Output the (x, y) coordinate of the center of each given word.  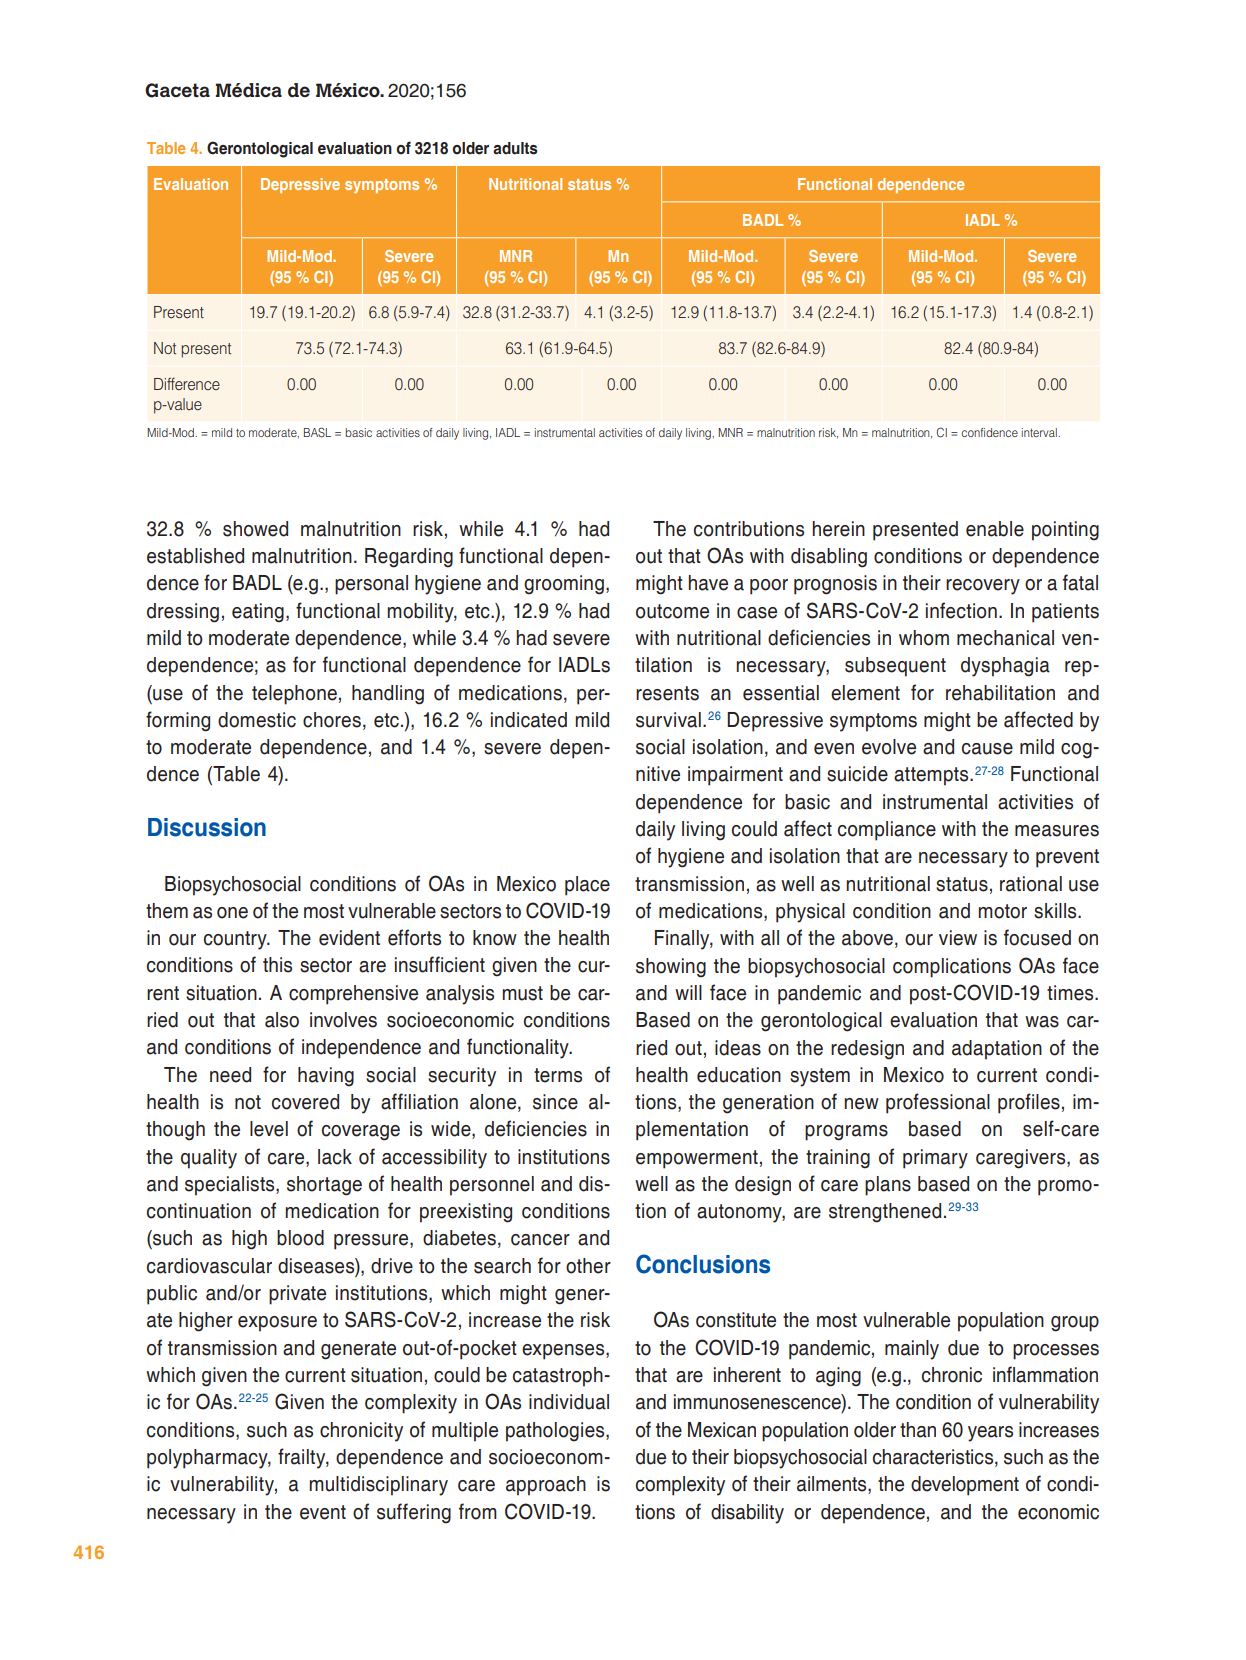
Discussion (207, 827)
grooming (564, 585)
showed (255, 529)
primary (935, 1159)
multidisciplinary (378, 1486)
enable (995, 529)
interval (1040, 432)
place (587, 886)
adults (515, 148)
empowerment (697, 1159)
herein (838, 529)
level (269, 1129)
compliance (887, 831)
